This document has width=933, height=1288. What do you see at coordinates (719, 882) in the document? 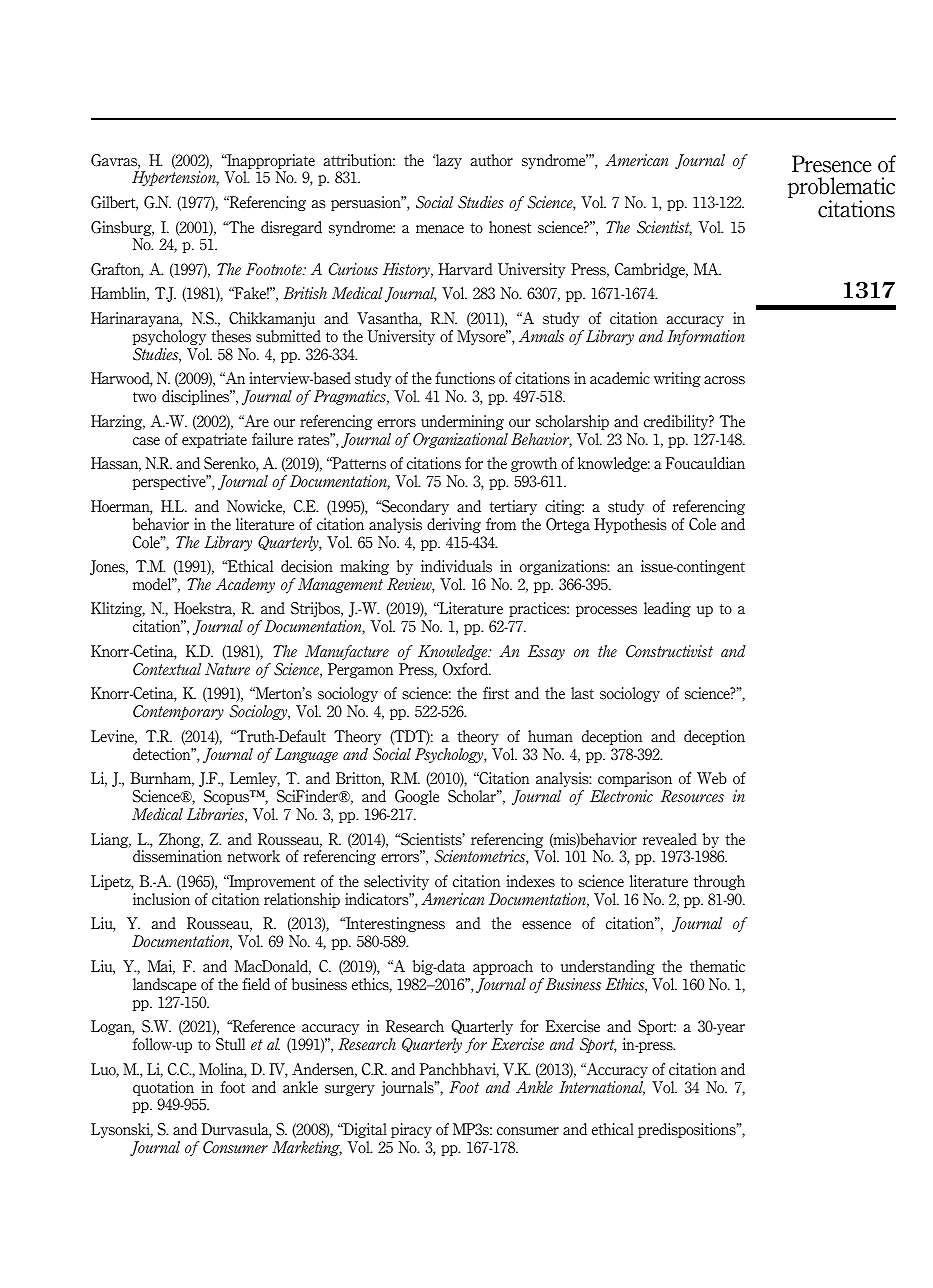
I see `through` at bounding box center [719, 882].
